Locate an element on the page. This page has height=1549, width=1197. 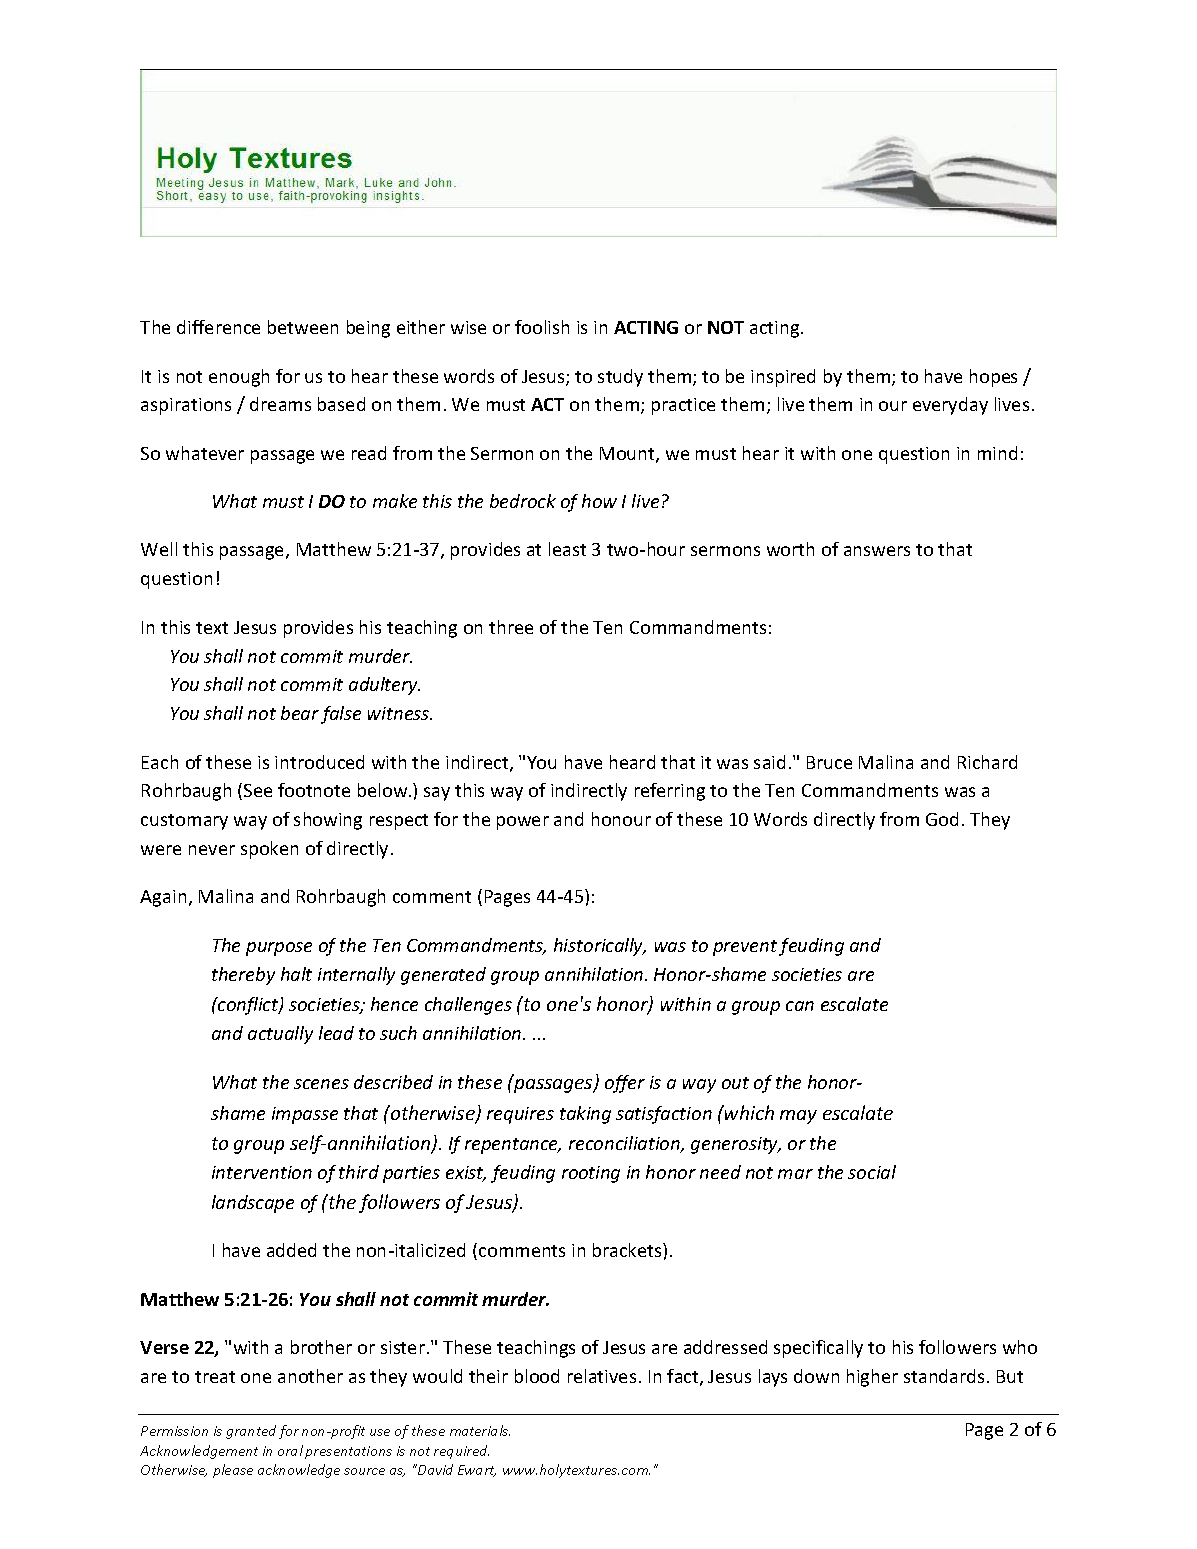
granted is located at coordinates (251, 1432).
